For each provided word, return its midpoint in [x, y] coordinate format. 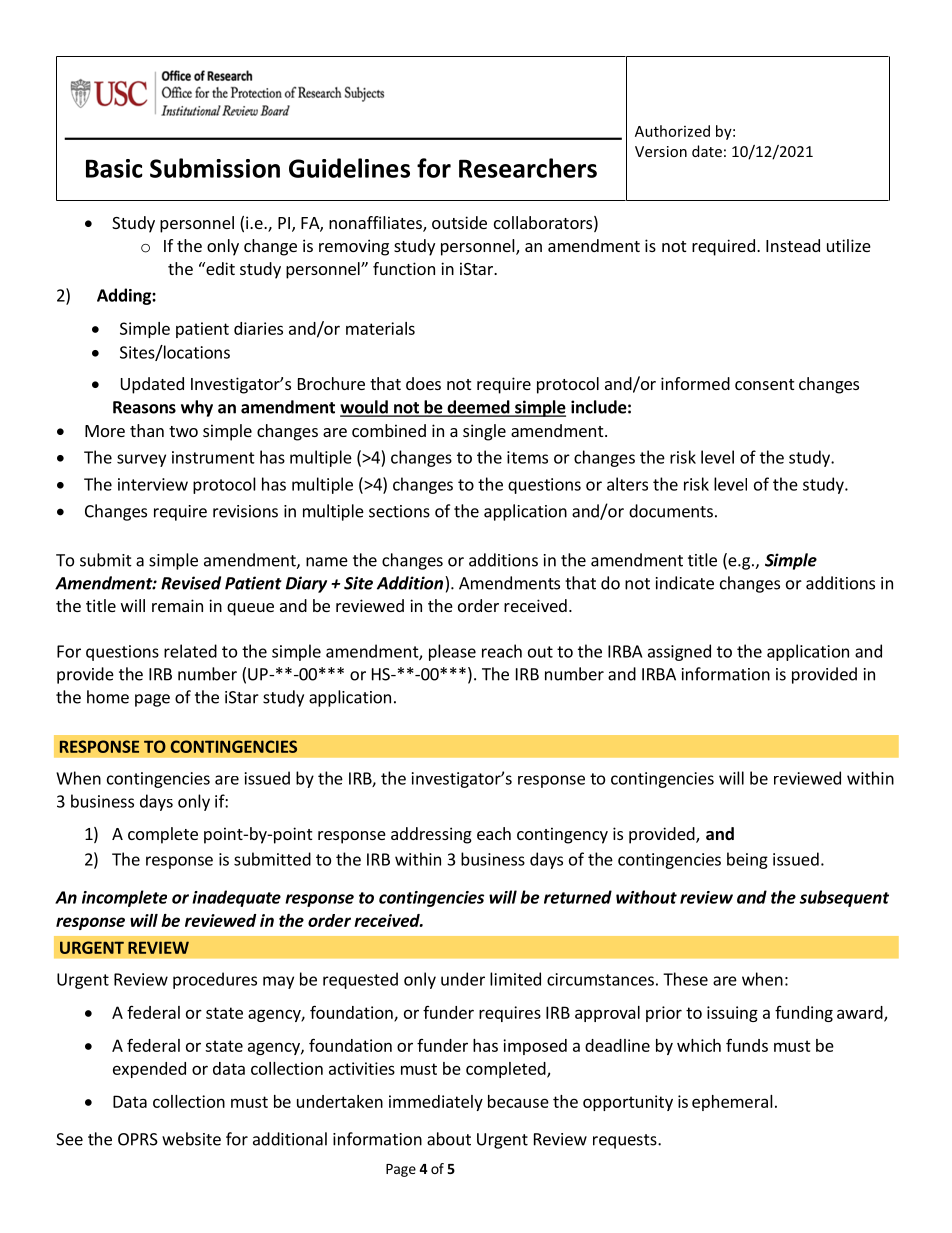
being [747, 860]
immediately [436, 1103]
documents [671, 511]
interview [153, 484]
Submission [215, 168]
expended [149, 1070]
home [108, 697]
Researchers [528, 168]
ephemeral [732, 1103]
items [527, 457]
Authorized [672, 131]
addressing [431, 835]
